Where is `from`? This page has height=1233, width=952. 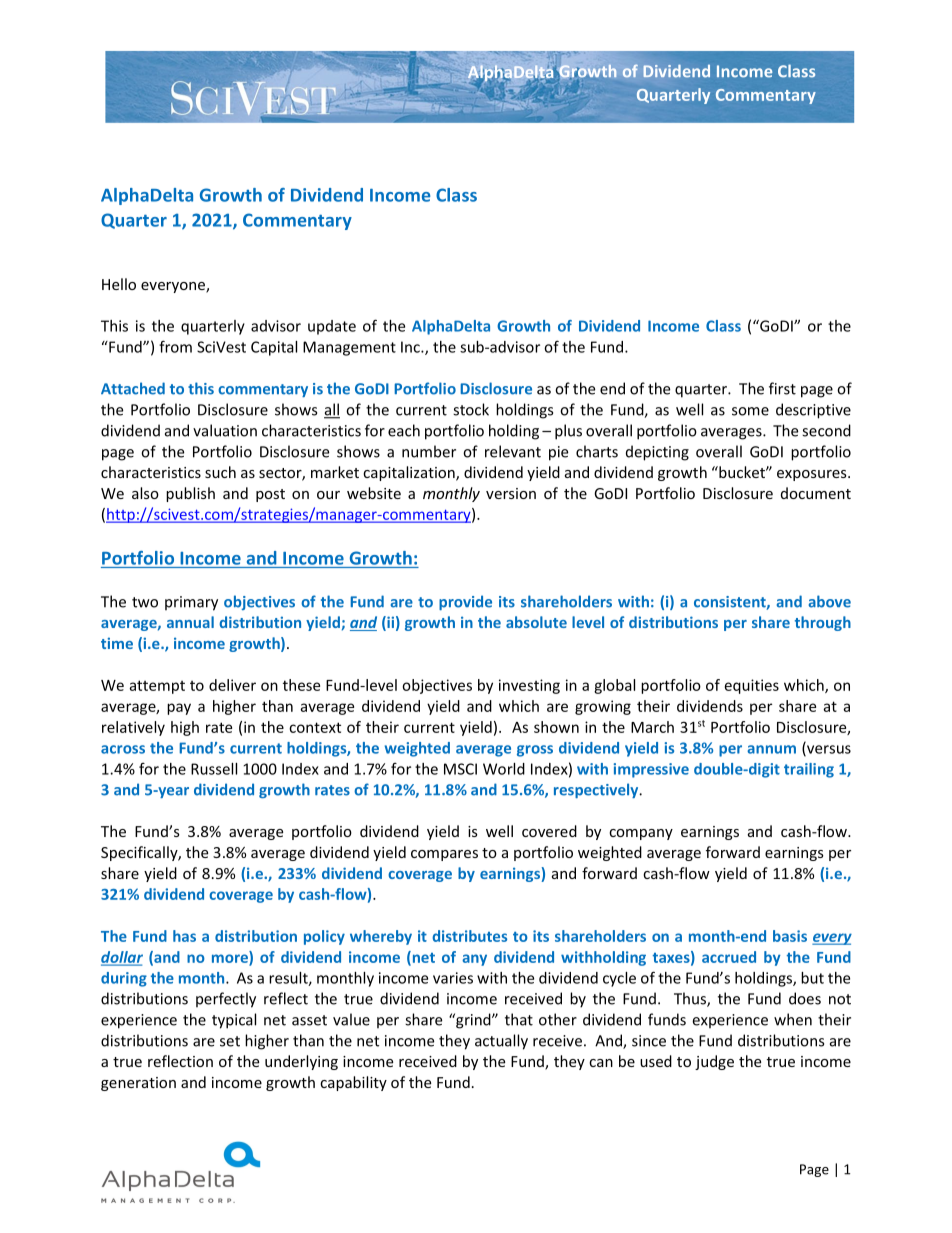 from is located at coordinates (175, 346).
